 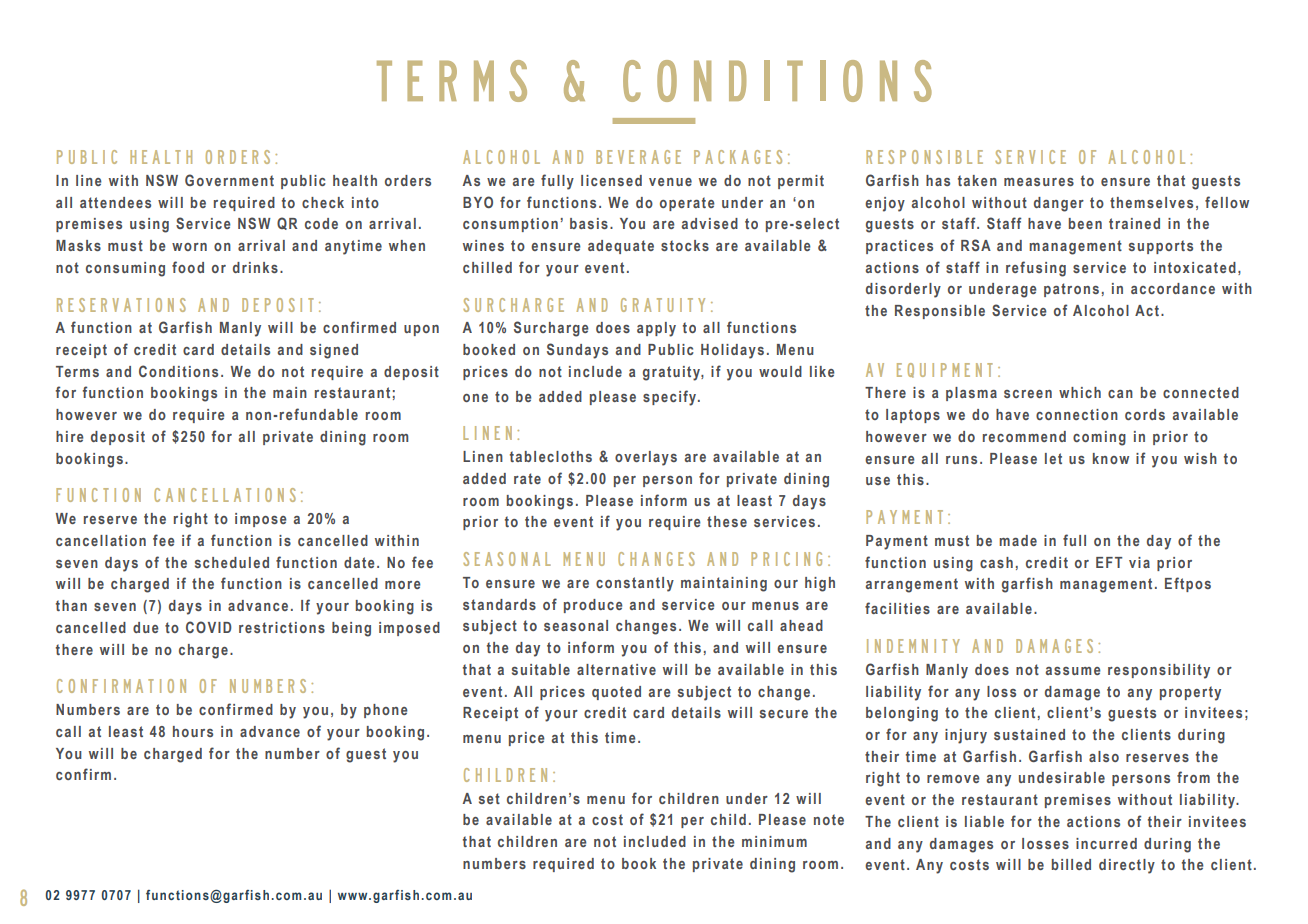 I want to click on COVID, so click(x=209, y=627).
